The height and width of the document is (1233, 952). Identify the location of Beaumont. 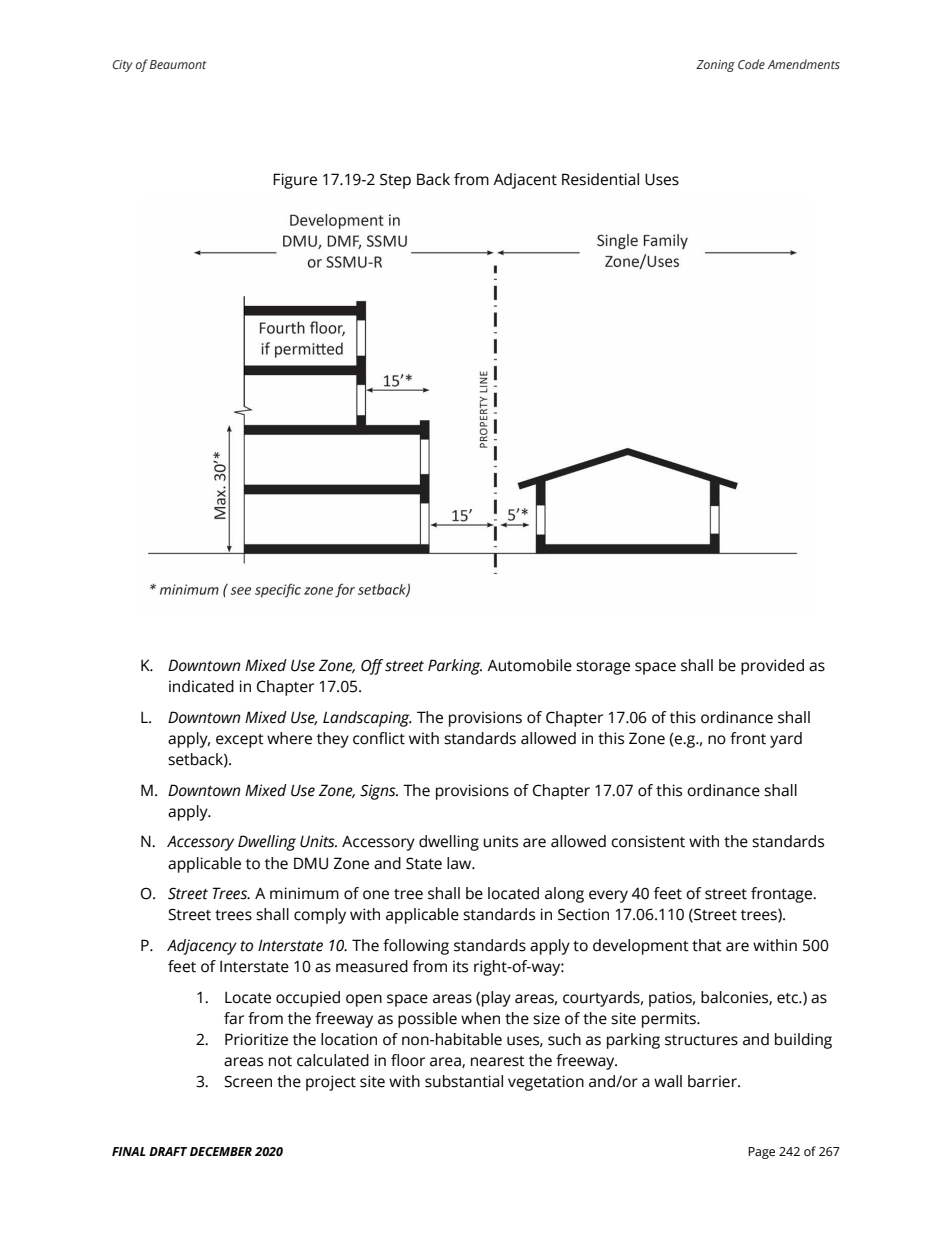
(178, 64).
